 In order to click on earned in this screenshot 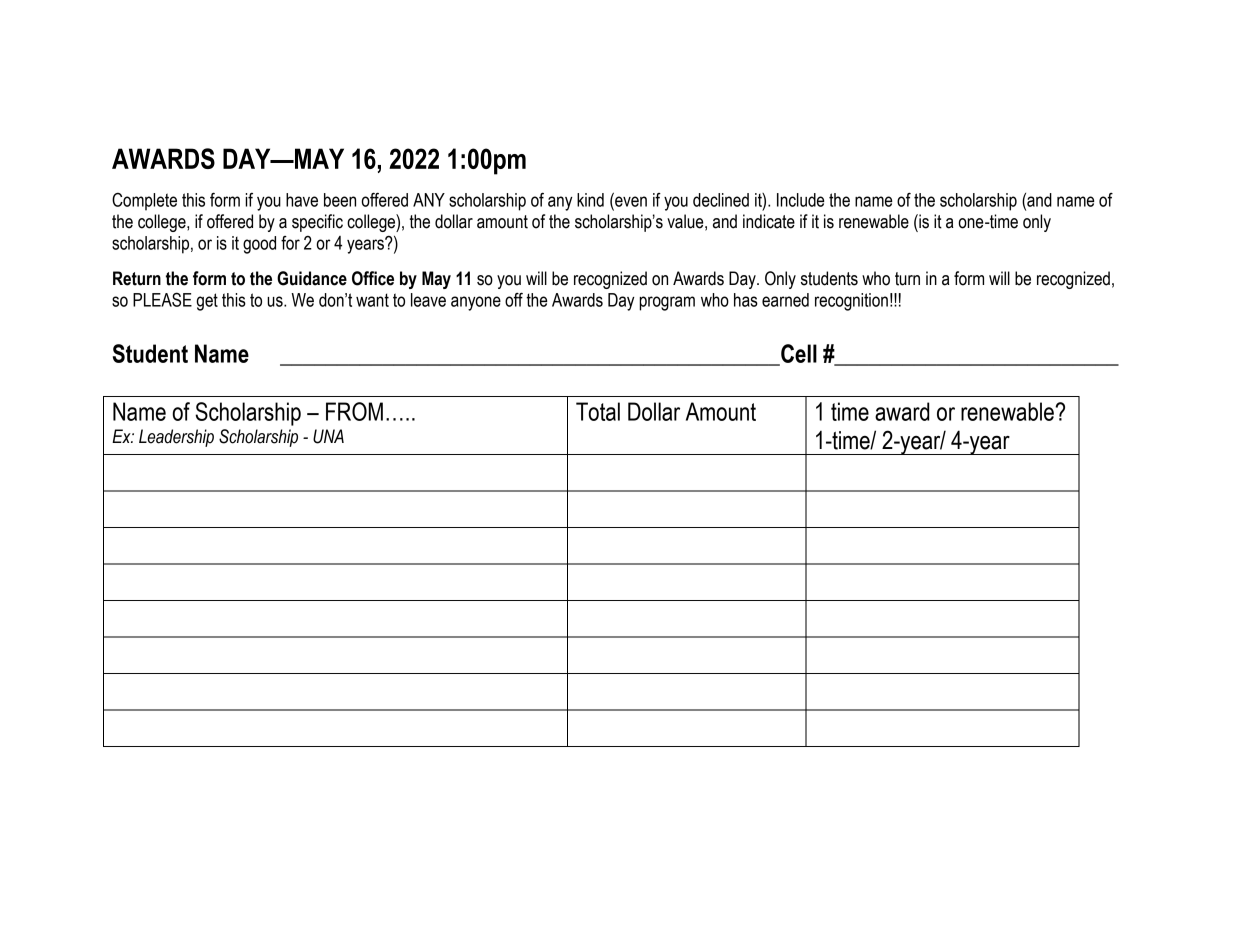, I will do `click(785, 300)`.
